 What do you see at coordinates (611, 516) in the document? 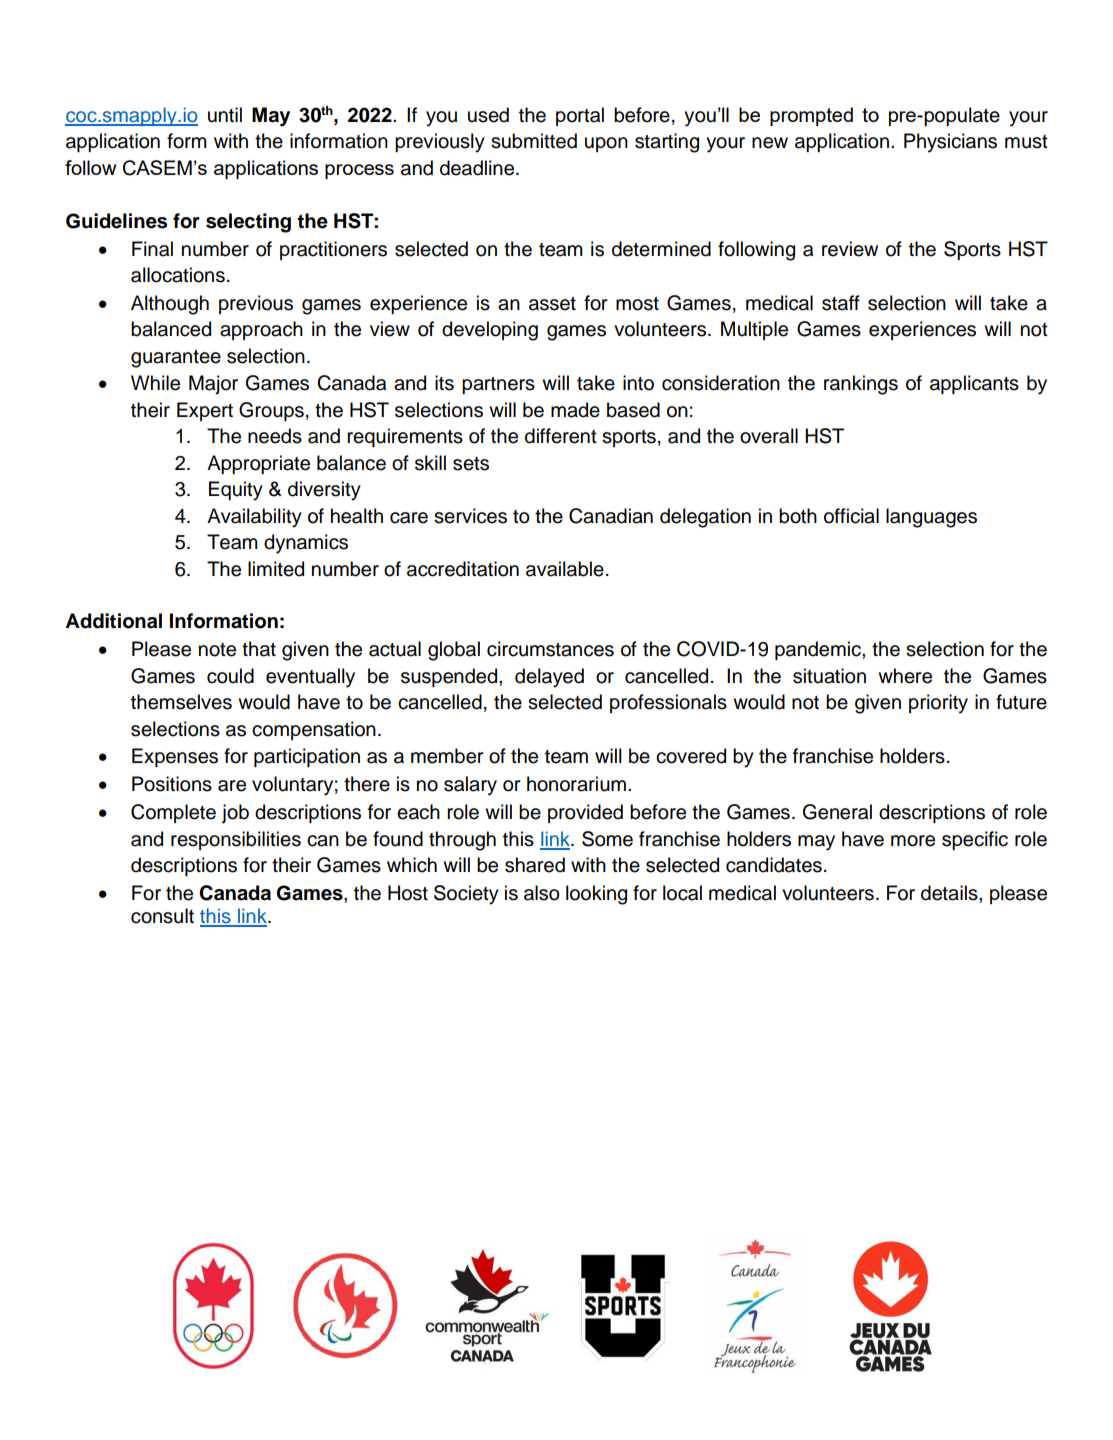
I see `Canadian` at bounding box center [611, 516].
